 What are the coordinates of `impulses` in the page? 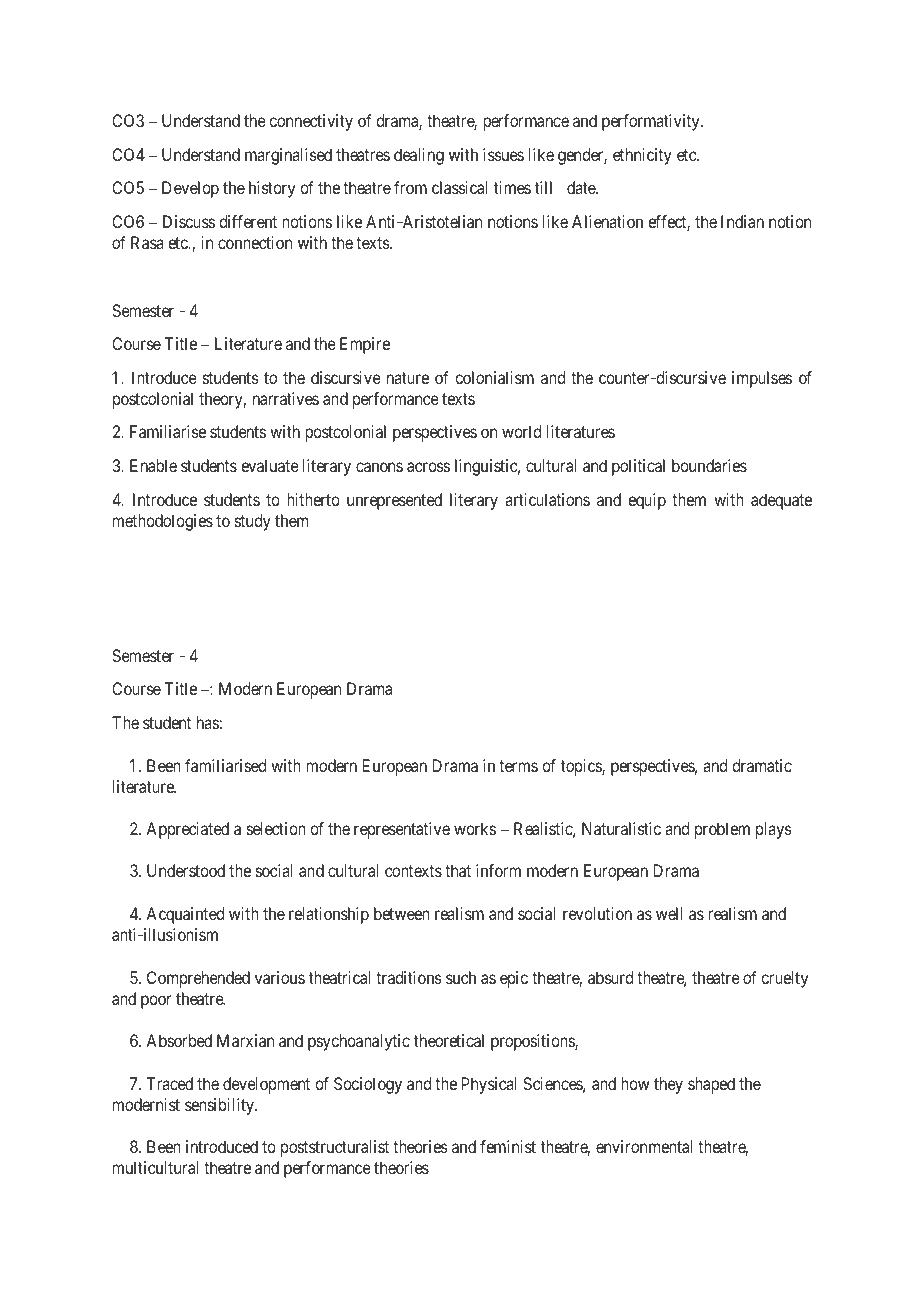 It's located at (762, 379).
